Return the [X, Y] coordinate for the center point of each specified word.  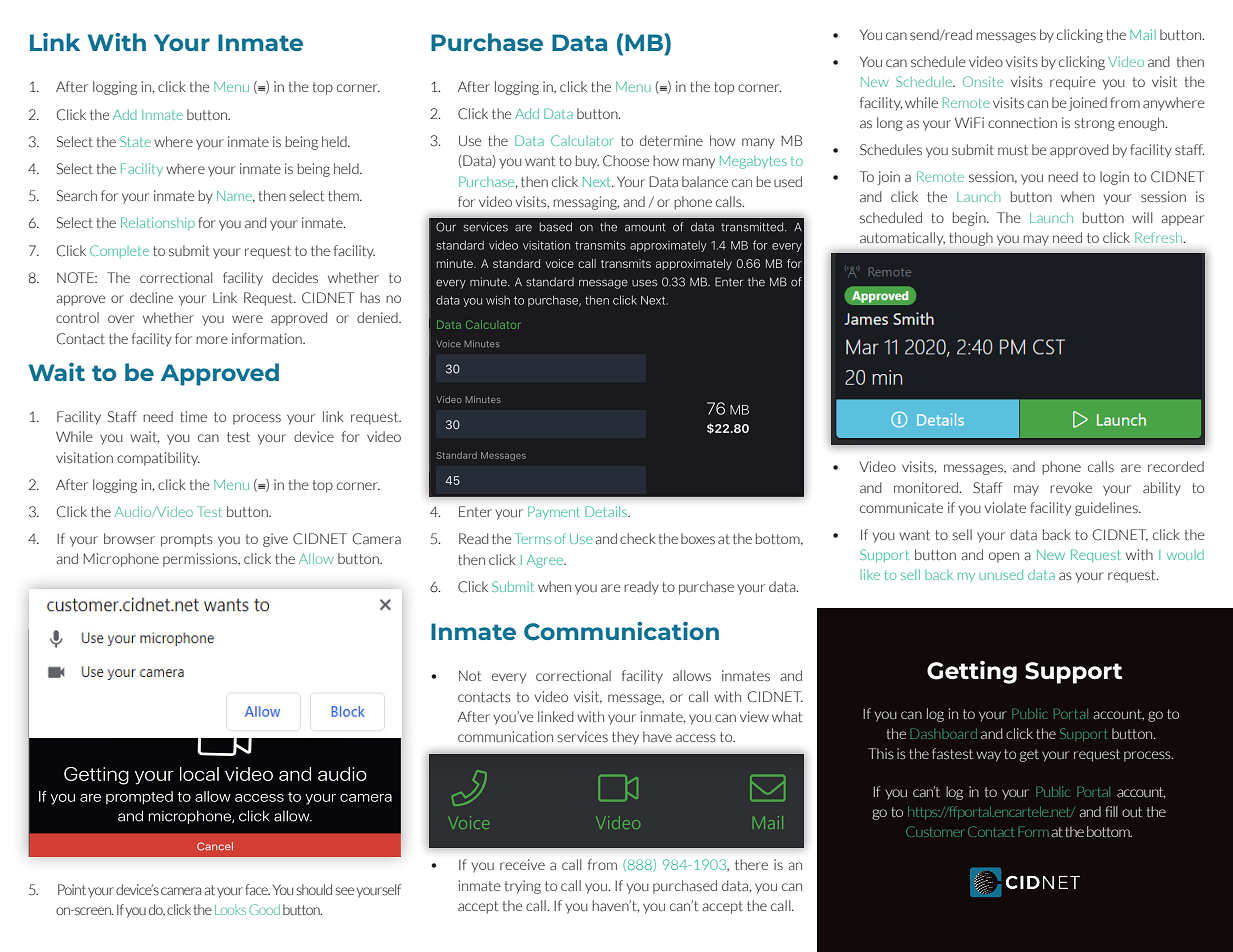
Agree [546, 561]
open [1004, 557]
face [257, 889]
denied [378, 317]
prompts [187, 540]
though [971, 239]
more [212, 340]
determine [671, 140]
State [135, 141]
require [1073, 83]
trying [523, 887]
